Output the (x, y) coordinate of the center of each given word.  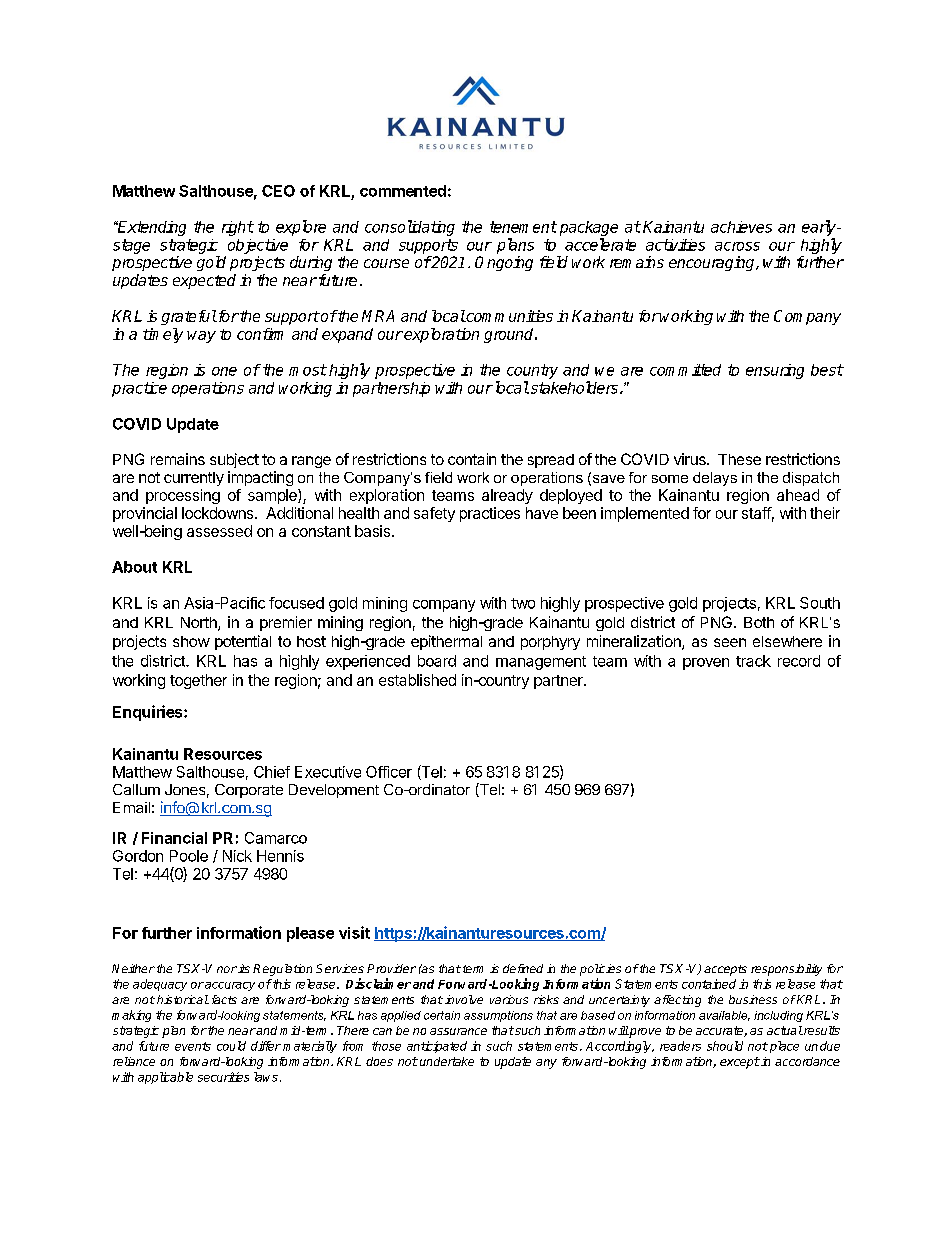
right (238, 228)
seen (730, 642)
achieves (741, 227)
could (231, 1046)
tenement (523, 227)
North (200, 624)
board (437, 661)
